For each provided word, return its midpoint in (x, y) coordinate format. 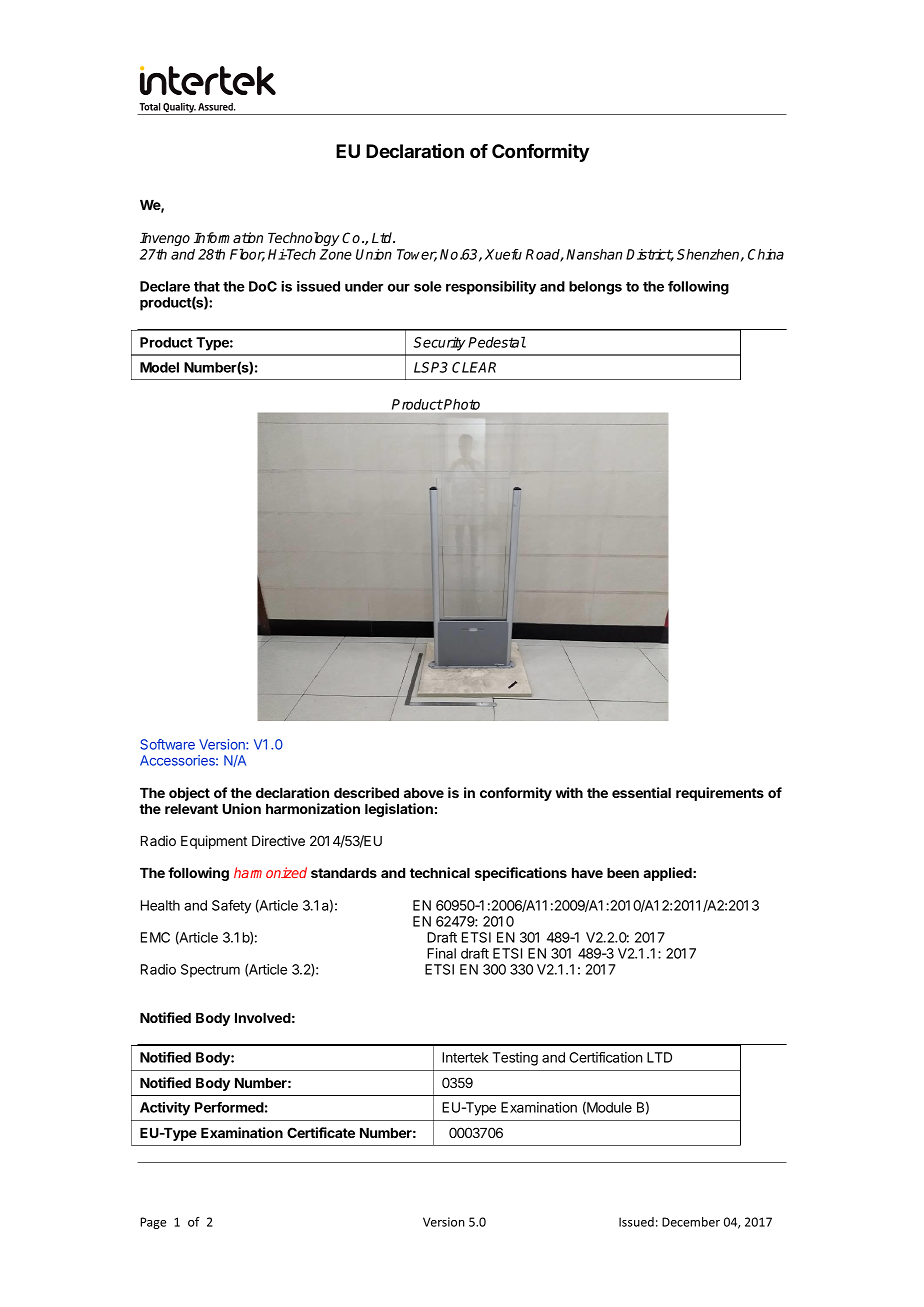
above (424, 793)
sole (428, 286)
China (766, 254)
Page (153, 1223)
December (691, 1222)
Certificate (321, 1132)
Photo (461, 404)
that (207, 286)
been (623, 873)
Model (159, 367)
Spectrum (210, 971)
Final (441, 953)
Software (167, 744)
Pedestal (497, 342)
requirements (720, 794)
